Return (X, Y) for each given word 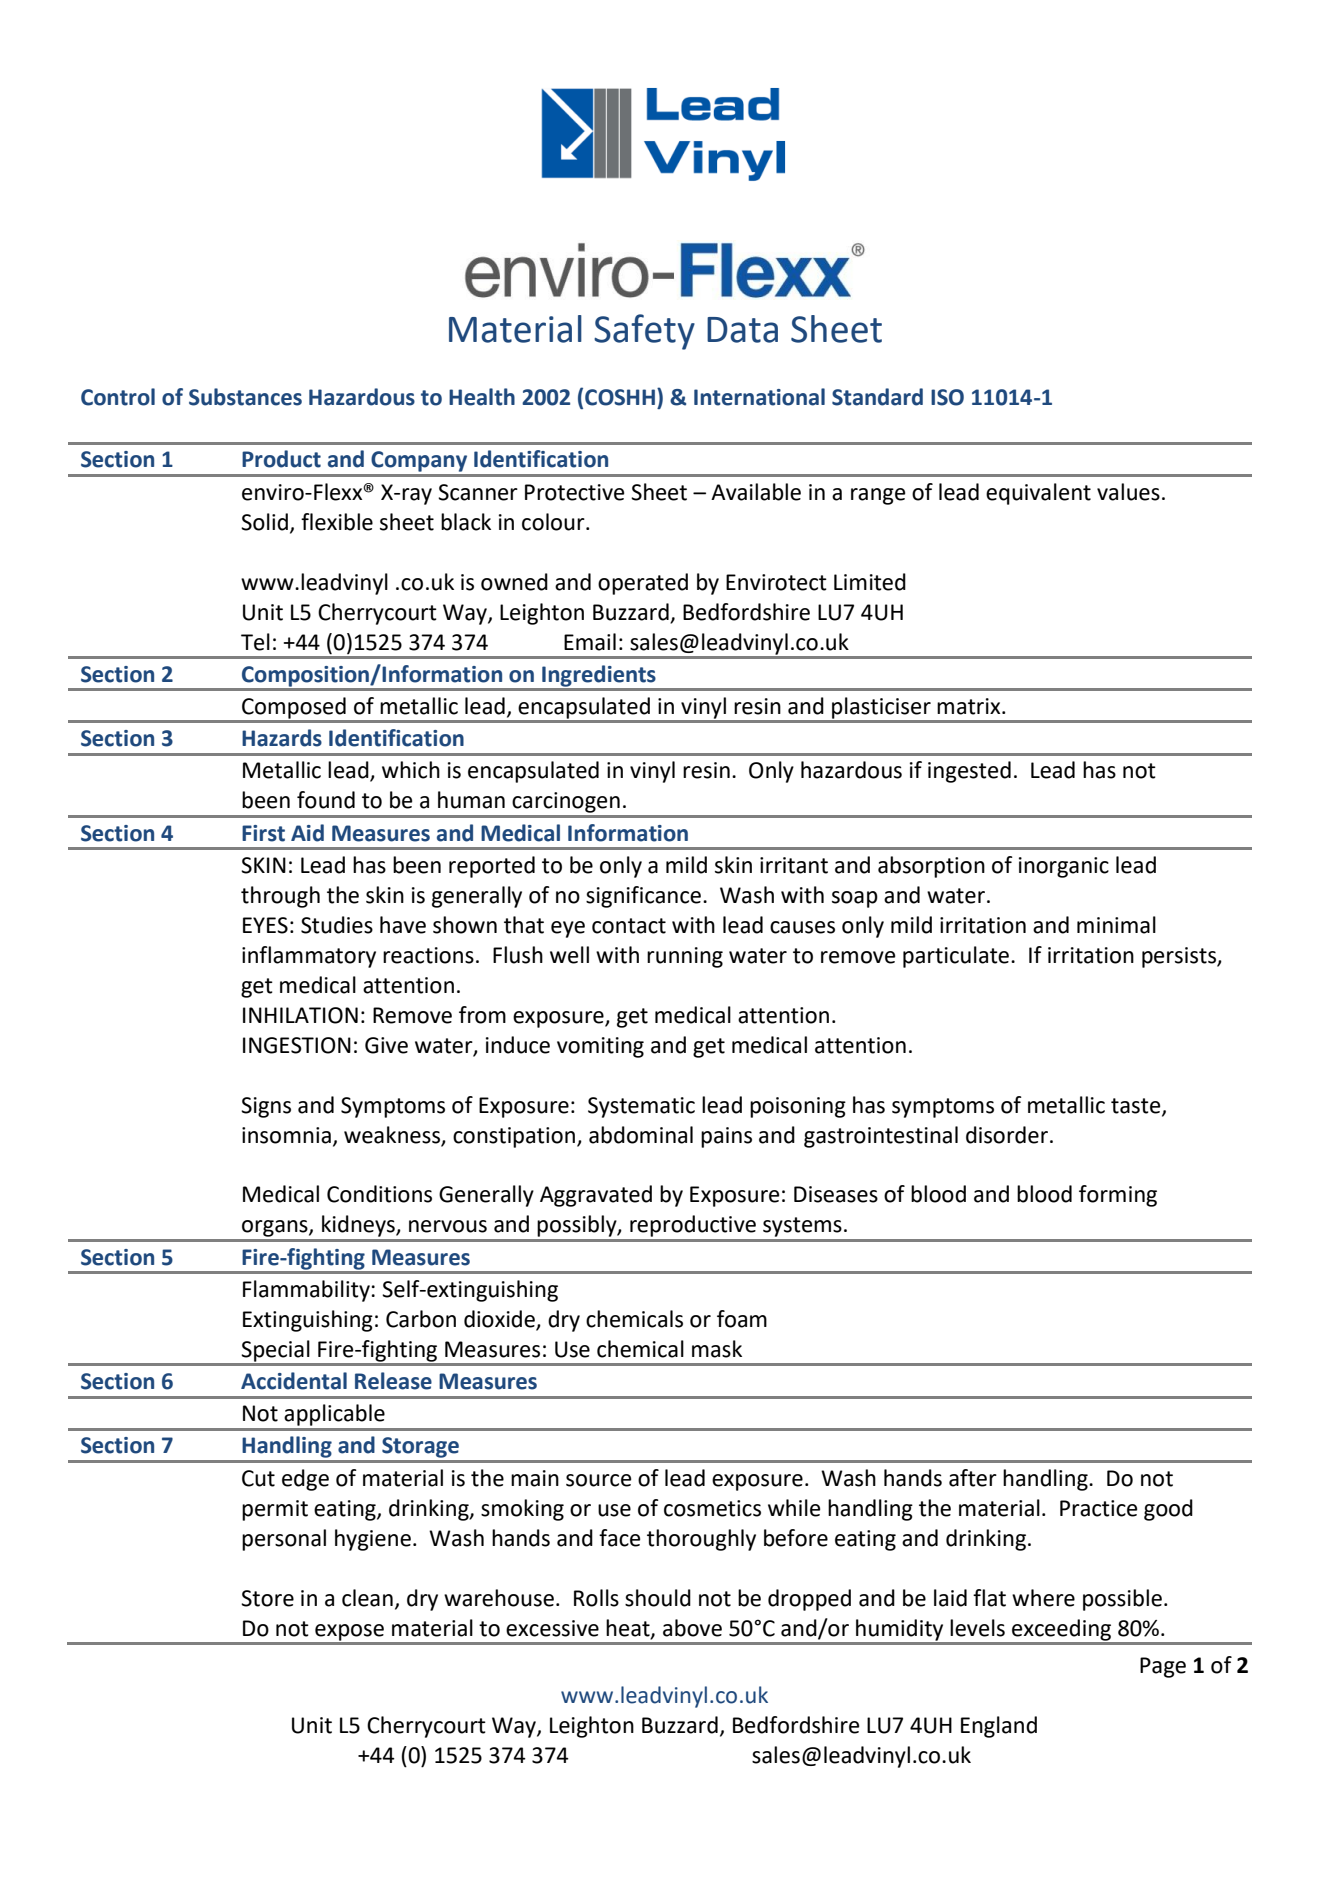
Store (267, 1598)
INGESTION (297, 1045)
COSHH (620, 397)
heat (629, 1628)
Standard (877, 397)
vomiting (600, 1047)
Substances (245, 397)
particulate (956, 957)
